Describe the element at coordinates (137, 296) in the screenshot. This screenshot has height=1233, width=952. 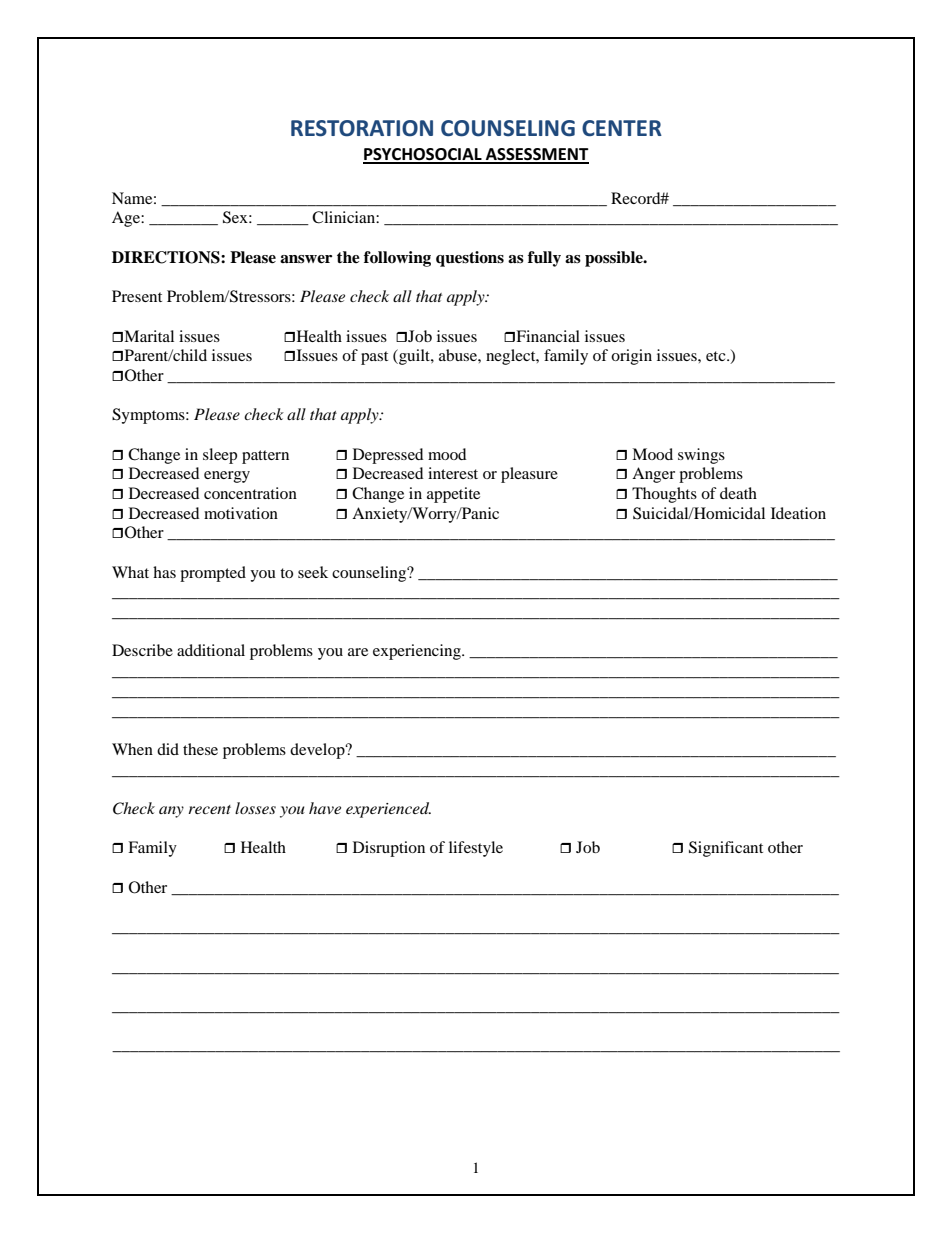
I see `Present` at that location.
